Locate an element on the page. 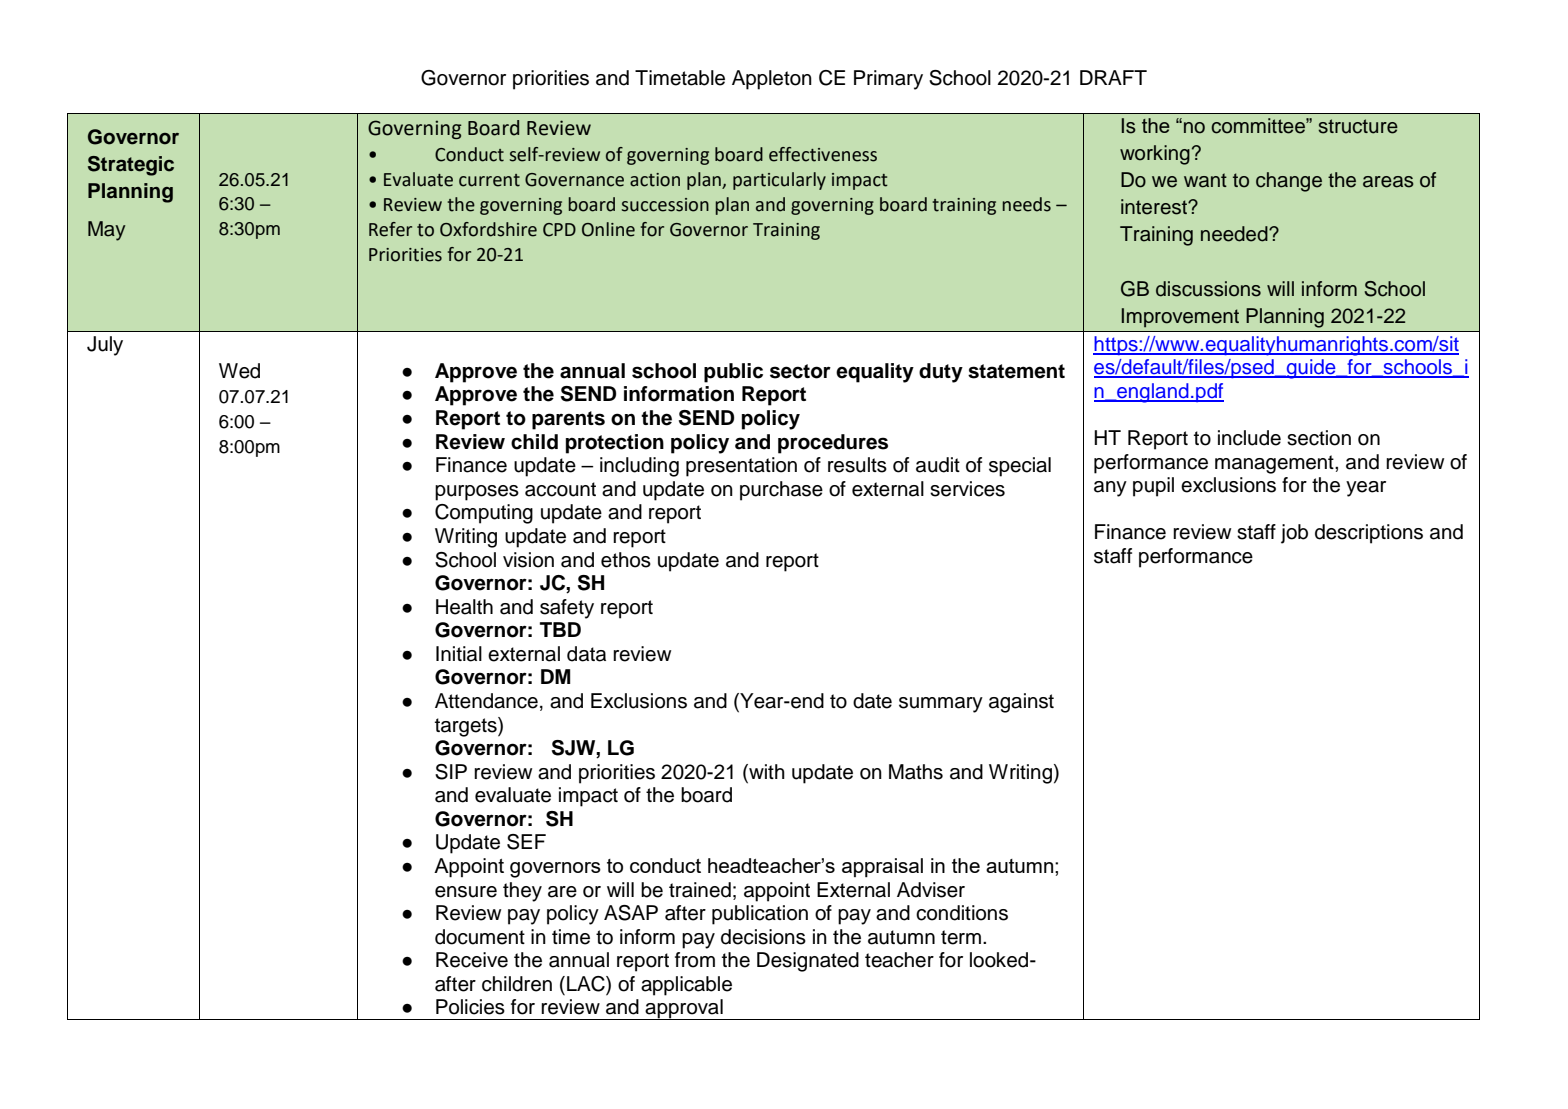 The height and width of the document is (1109, 1568). Wed is located at coordinates (239, 371).
